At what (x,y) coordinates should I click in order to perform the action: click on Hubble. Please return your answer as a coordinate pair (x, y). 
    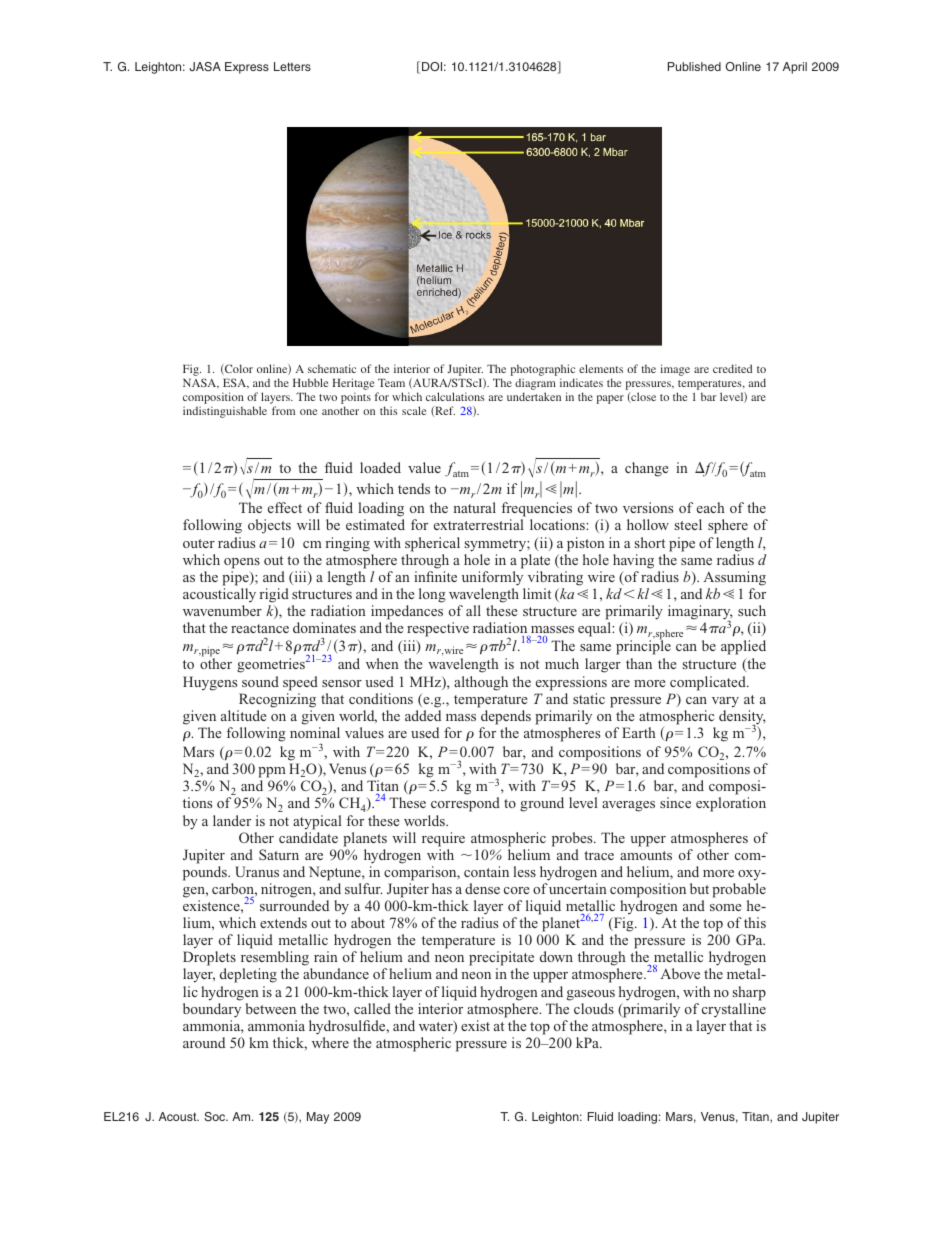
    Looking at the image, I should click on (311, 382).
